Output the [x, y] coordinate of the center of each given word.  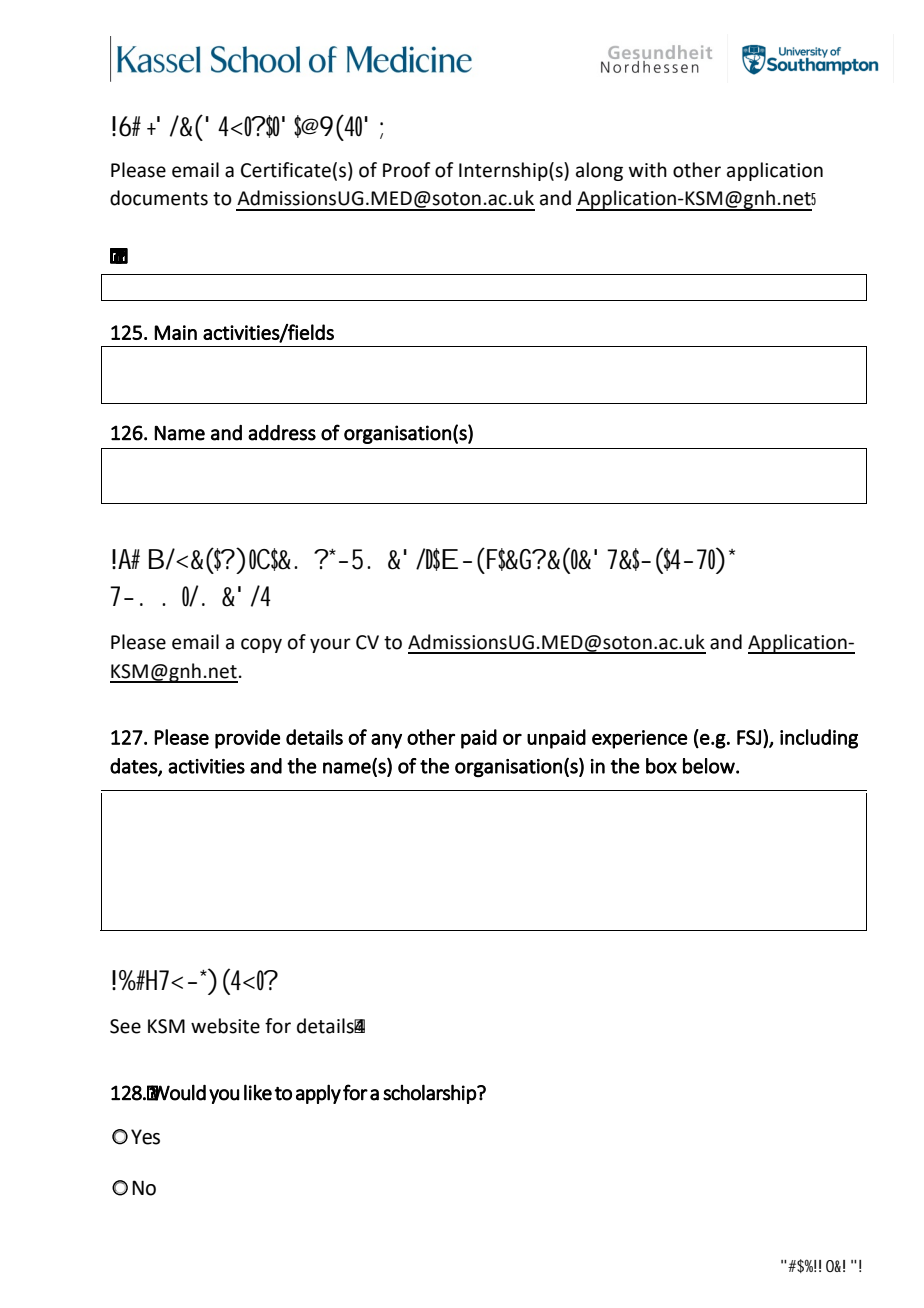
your [330, 645]
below [710, 766]
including [819, 739]
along [599, 171]
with [648, 170]
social [702, 560]
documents [159, 198]
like [258, 1092]
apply [318, 1094]
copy [261, 645]
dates [134, 767]
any [386, 741]
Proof [407, 170]
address [282, 433]
